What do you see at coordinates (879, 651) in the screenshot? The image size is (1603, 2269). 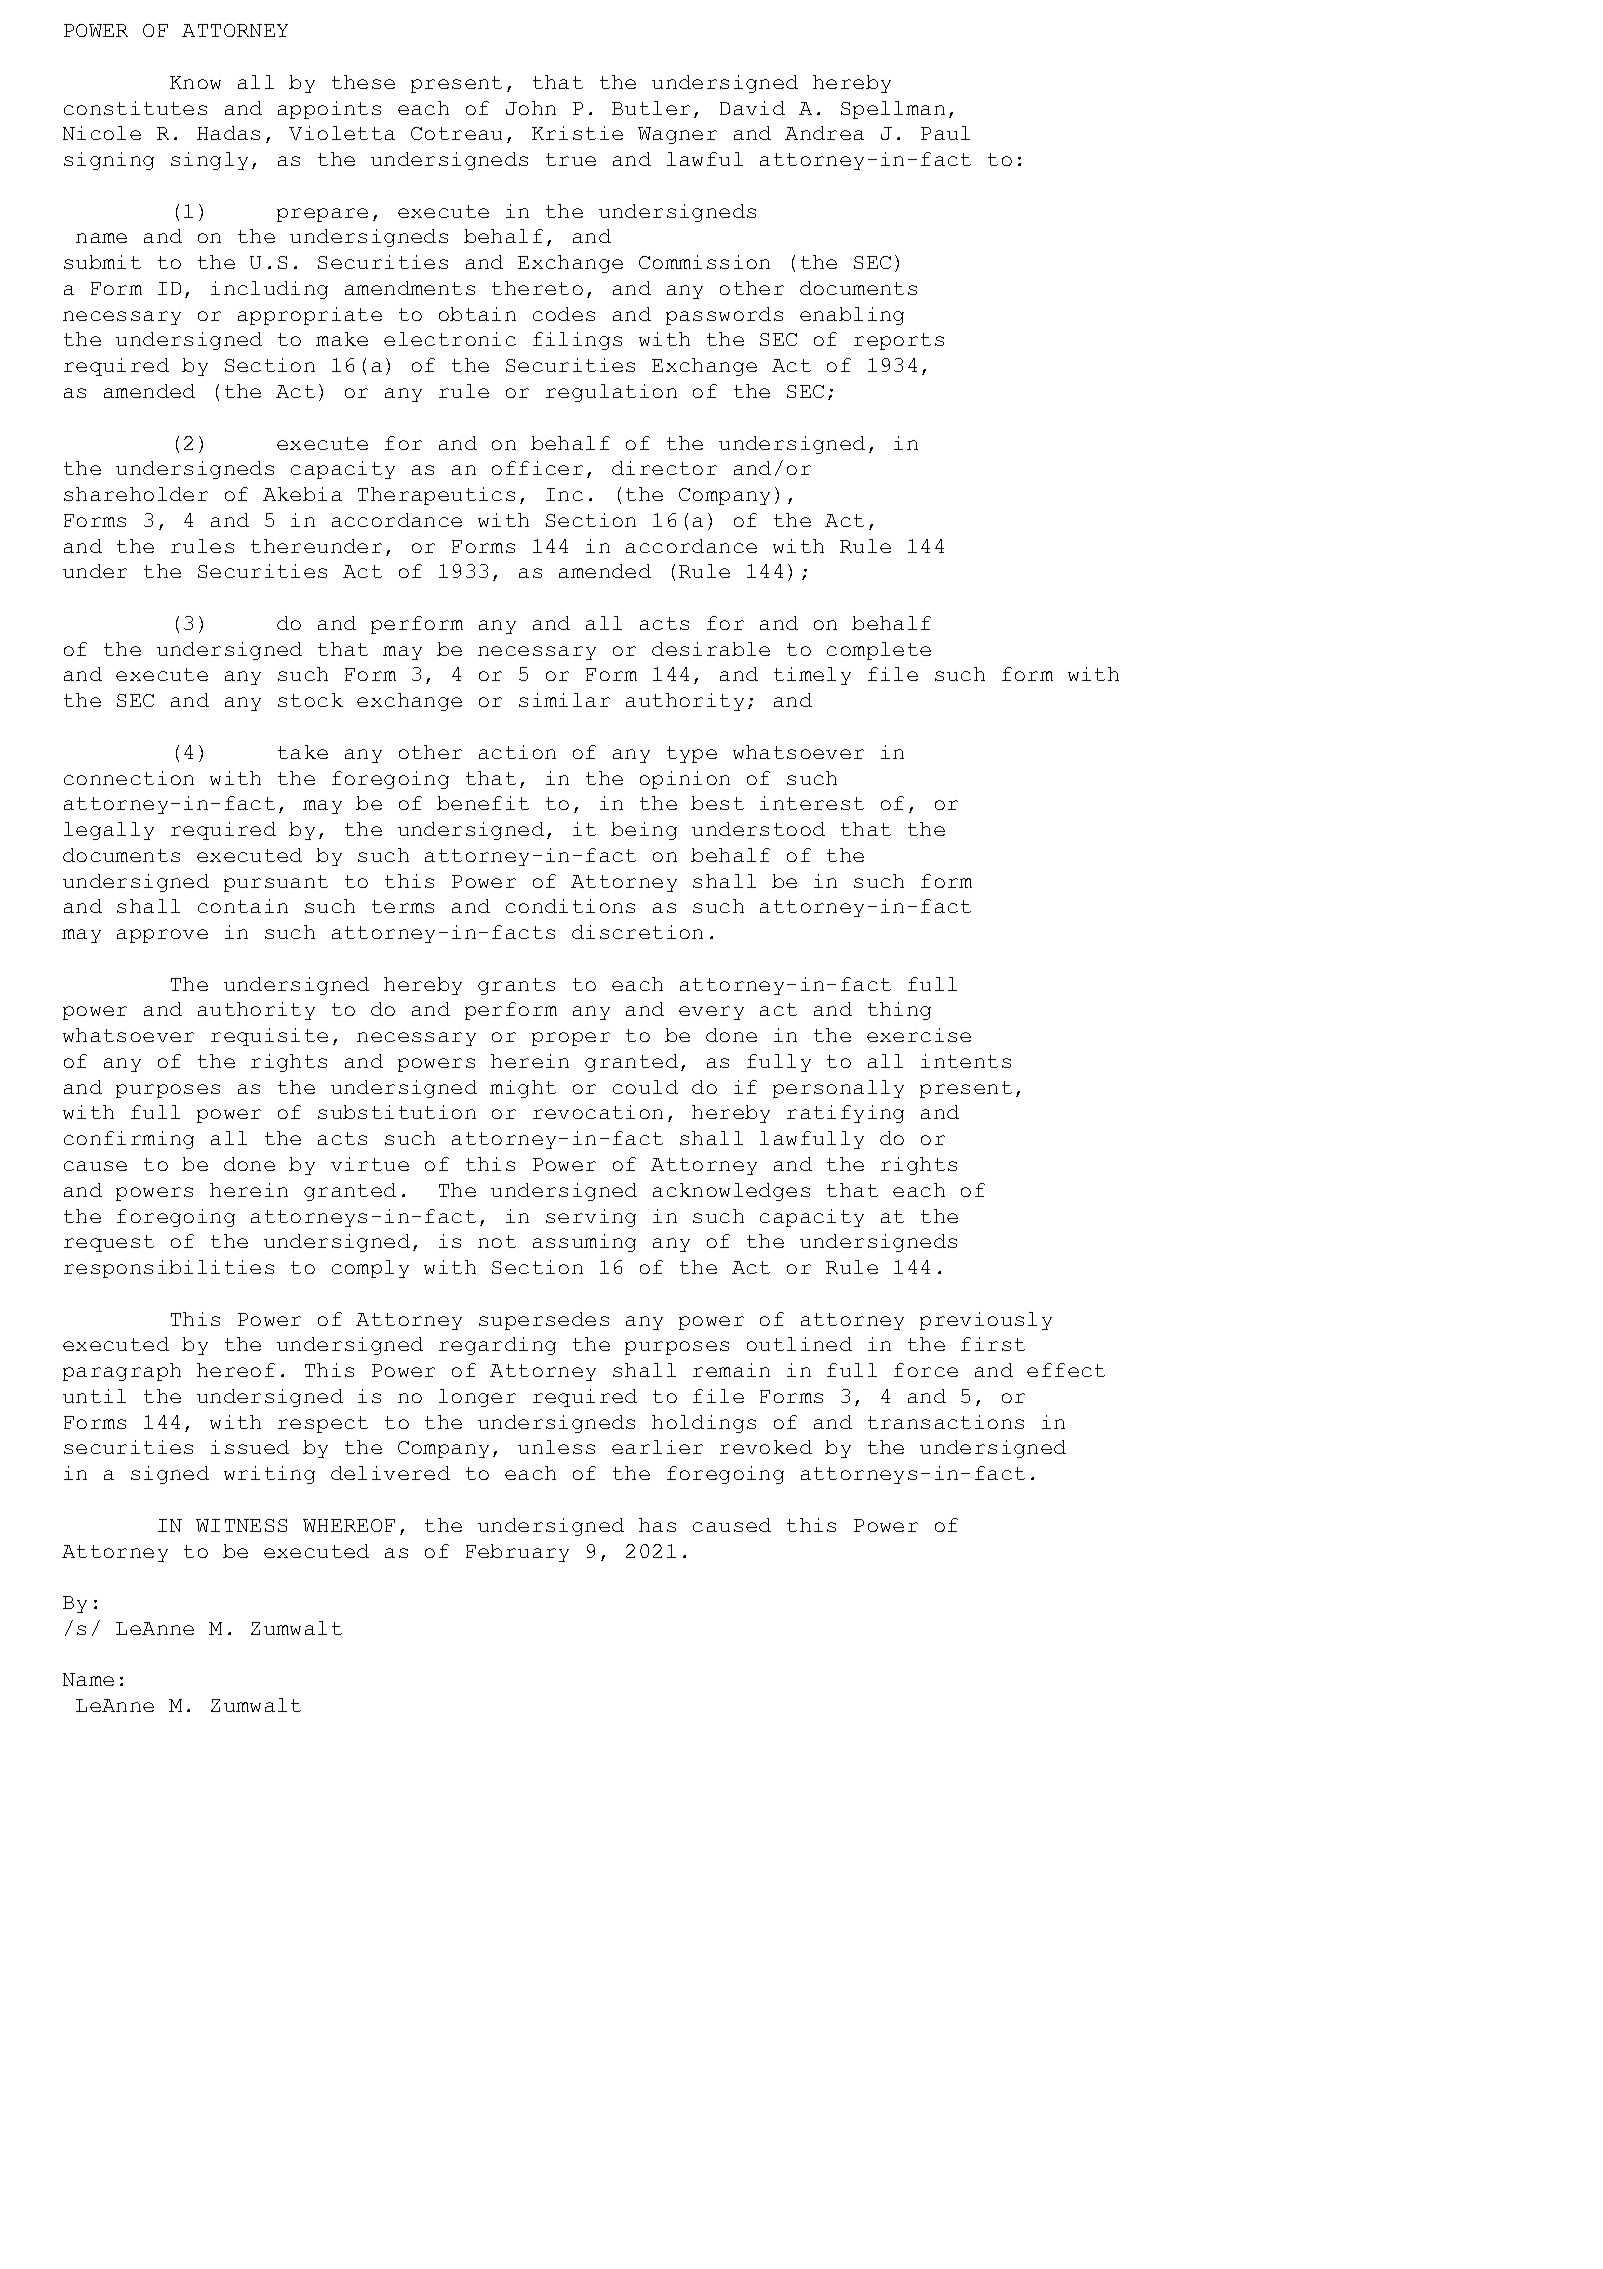 I see `complete` at bounding box center [879, 651].
